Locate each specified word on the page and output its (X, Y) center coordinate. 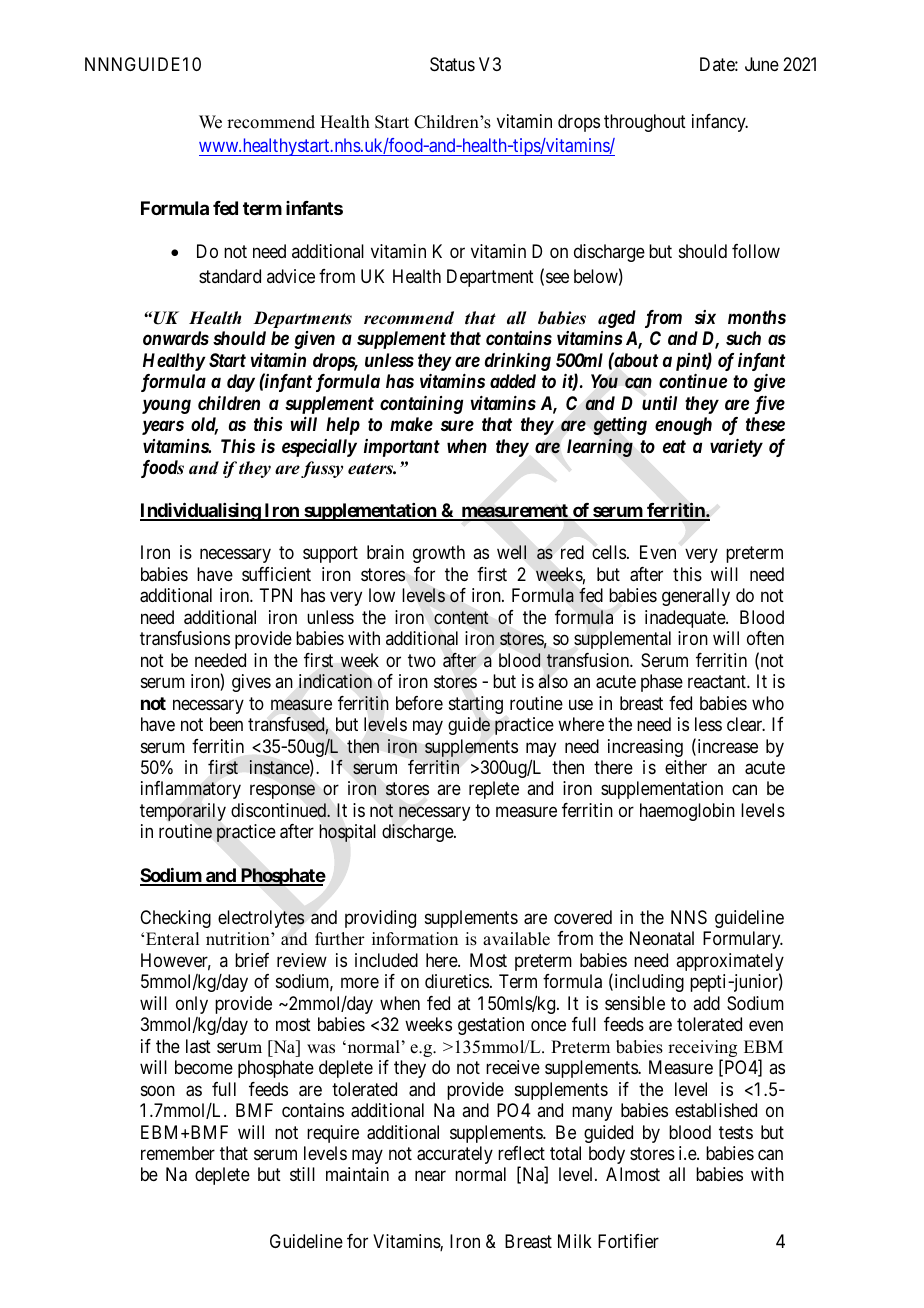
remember (178, 1153)
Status (452, 64)
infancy (720, 123)
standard (230, 276)
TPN (275, 595)
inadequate (686, 619)
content (461, 617)
